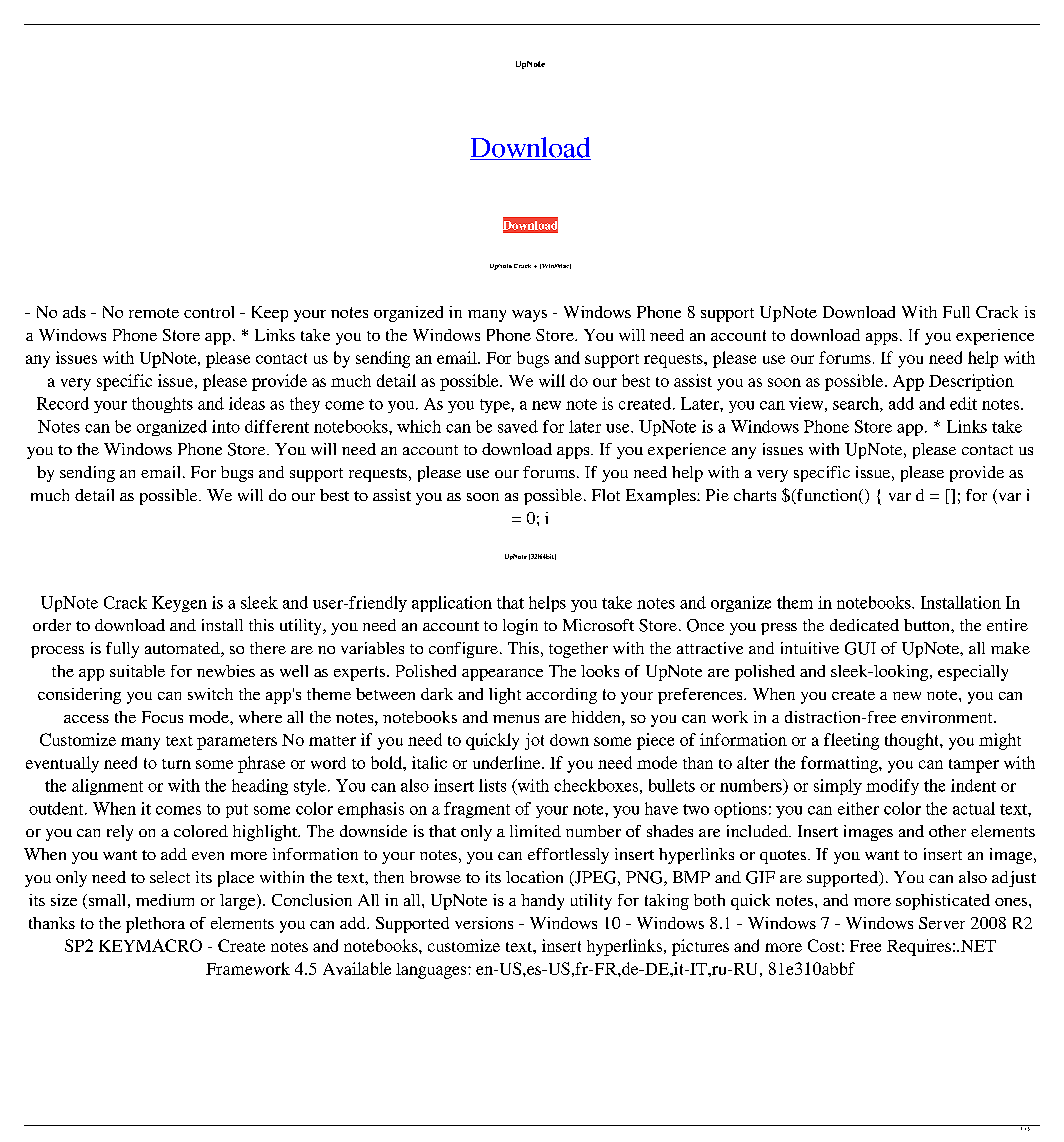  What do you see at coordinates (606, 495) in the page?
I see `Flot` at bounding box center [606, 495].
